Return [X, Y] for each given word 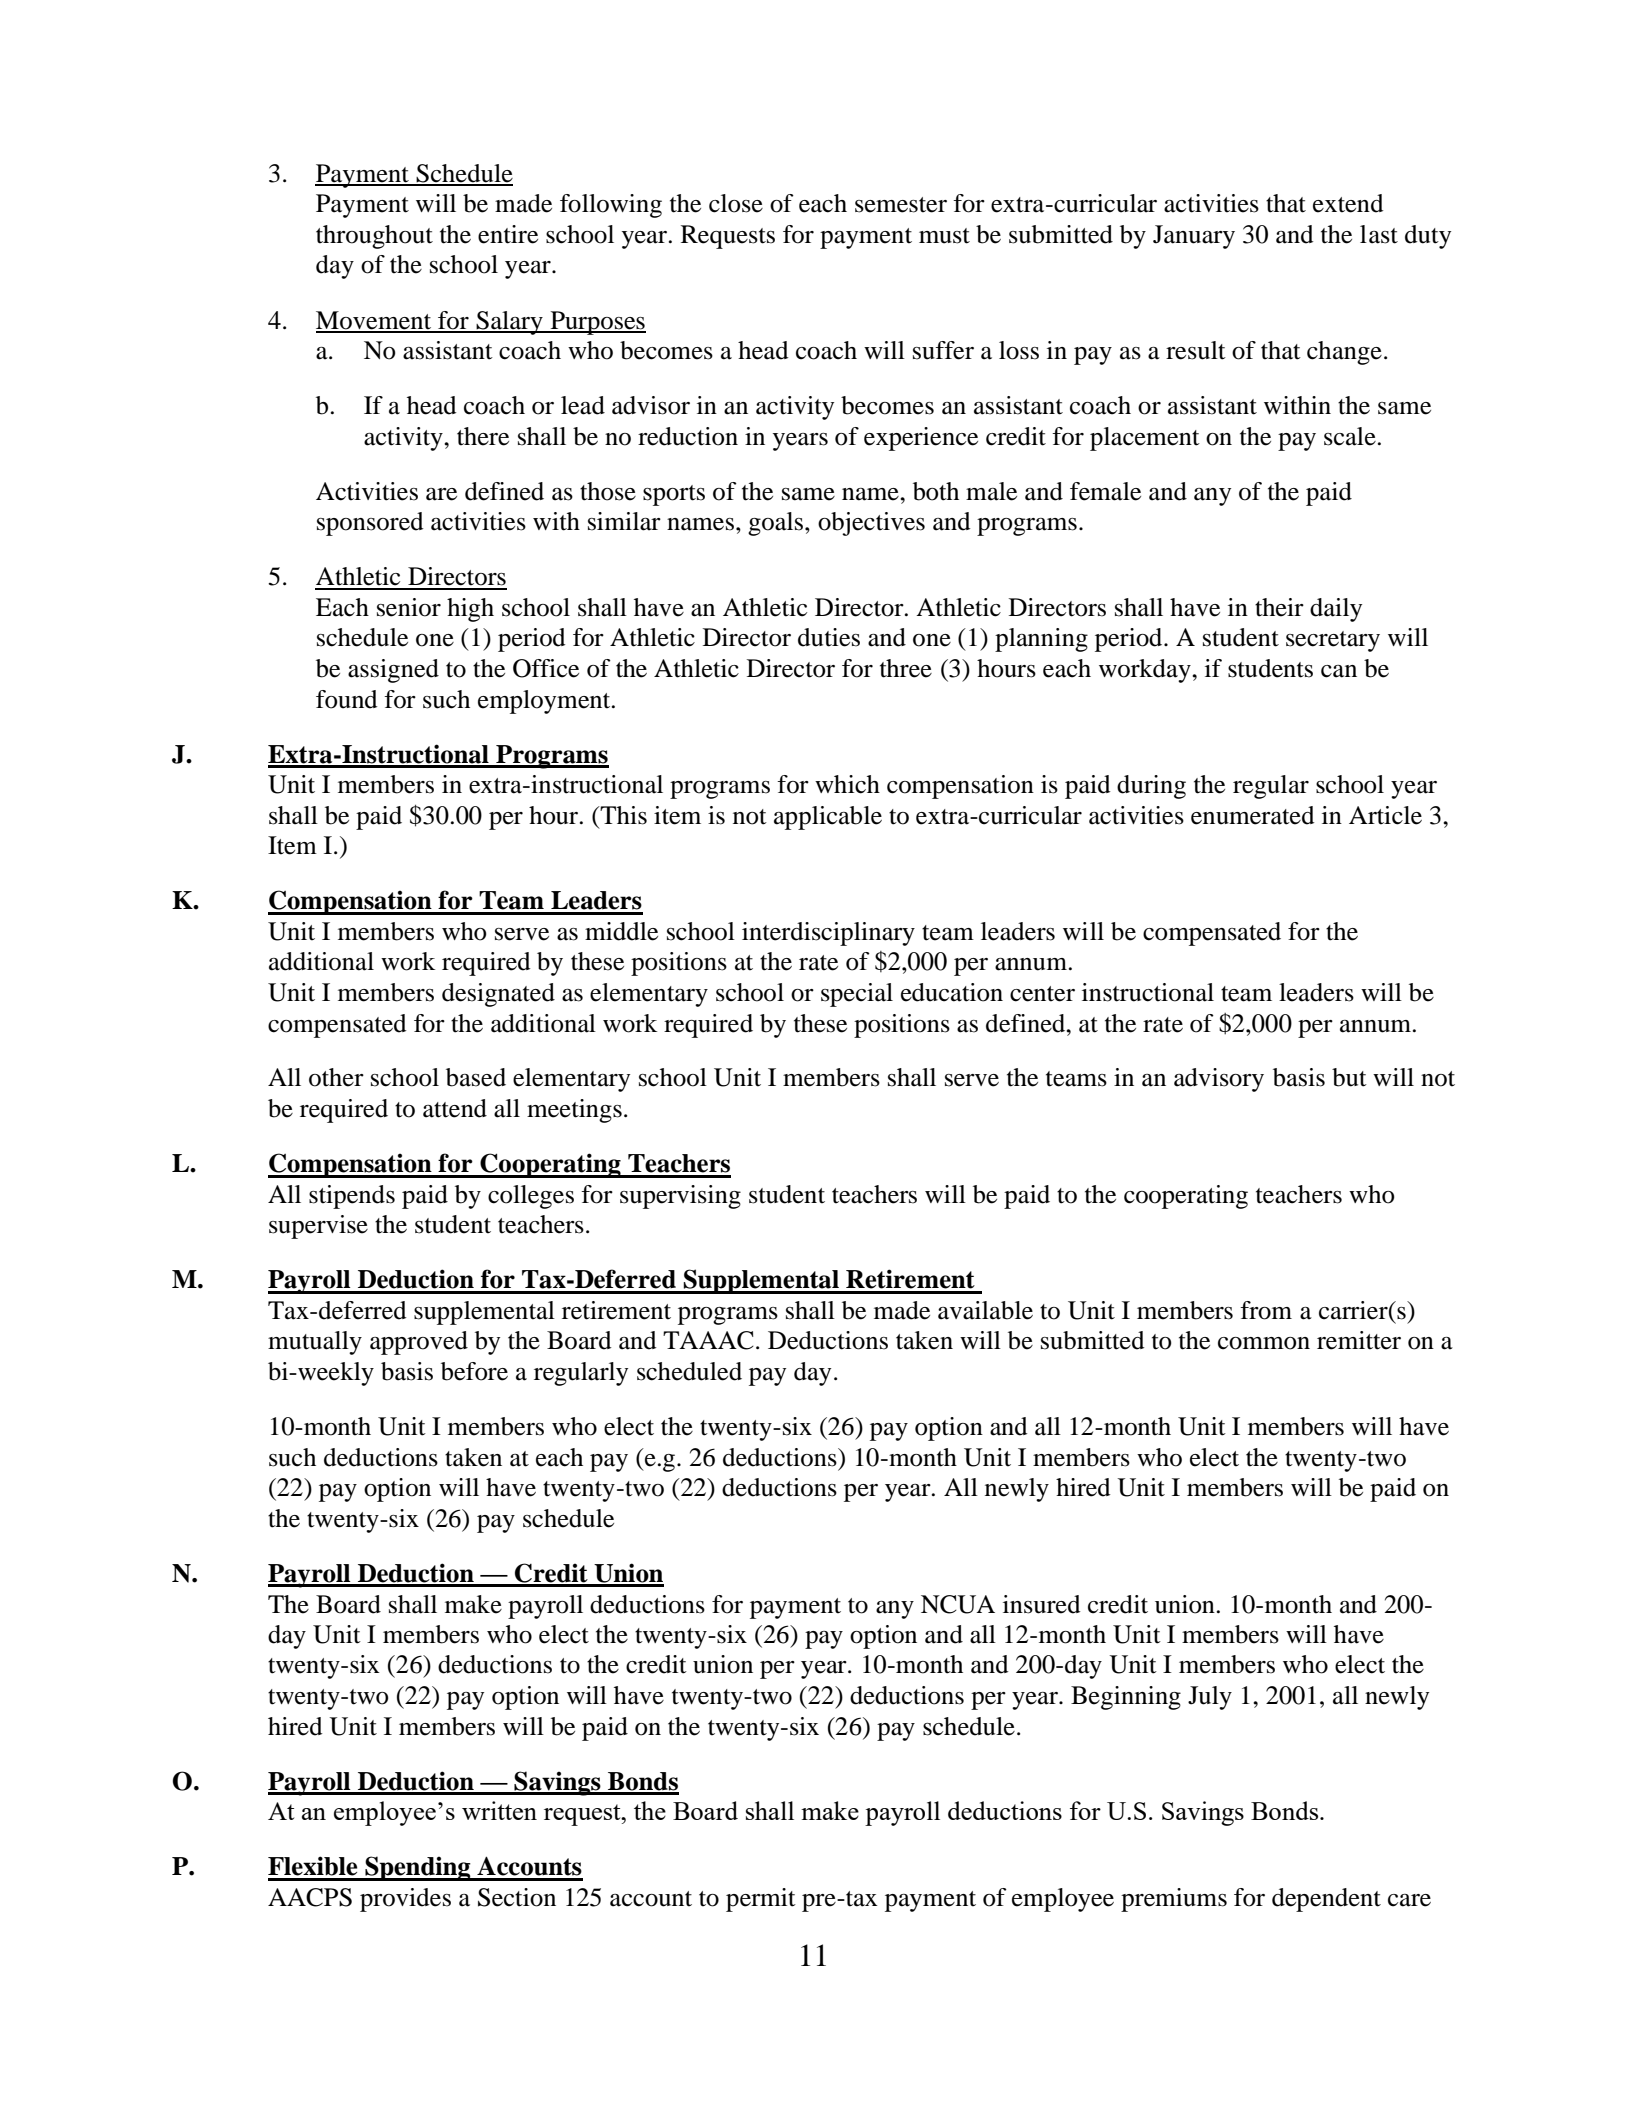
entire [508, 234]
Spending [418, 1868]
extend [1348, 203]
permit [761, 1900]
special [857, 995]
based [476, 1077]
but [1349, 1077]
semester [901, 205]
